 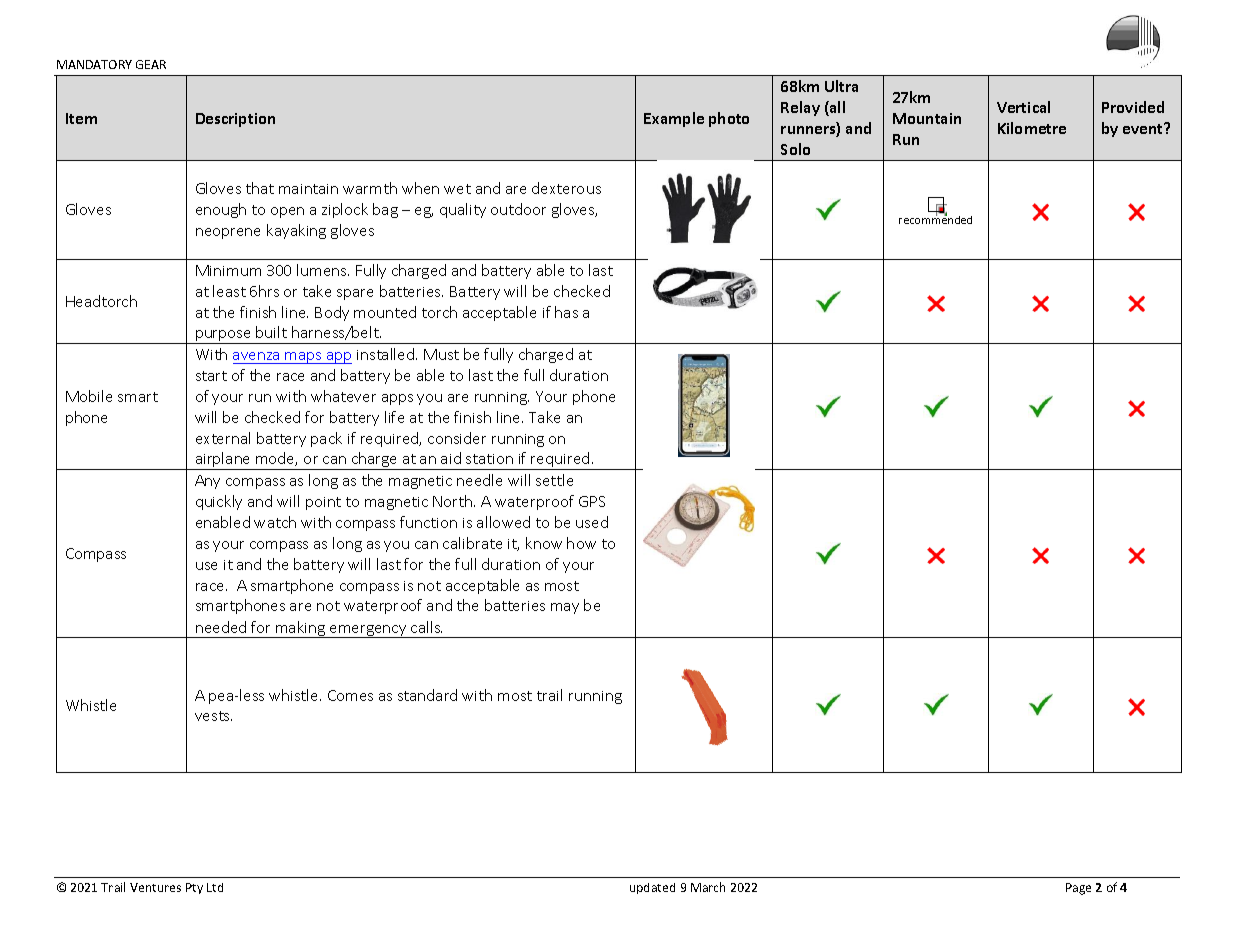 I want to click on Example, so click(x=674, y=119).
